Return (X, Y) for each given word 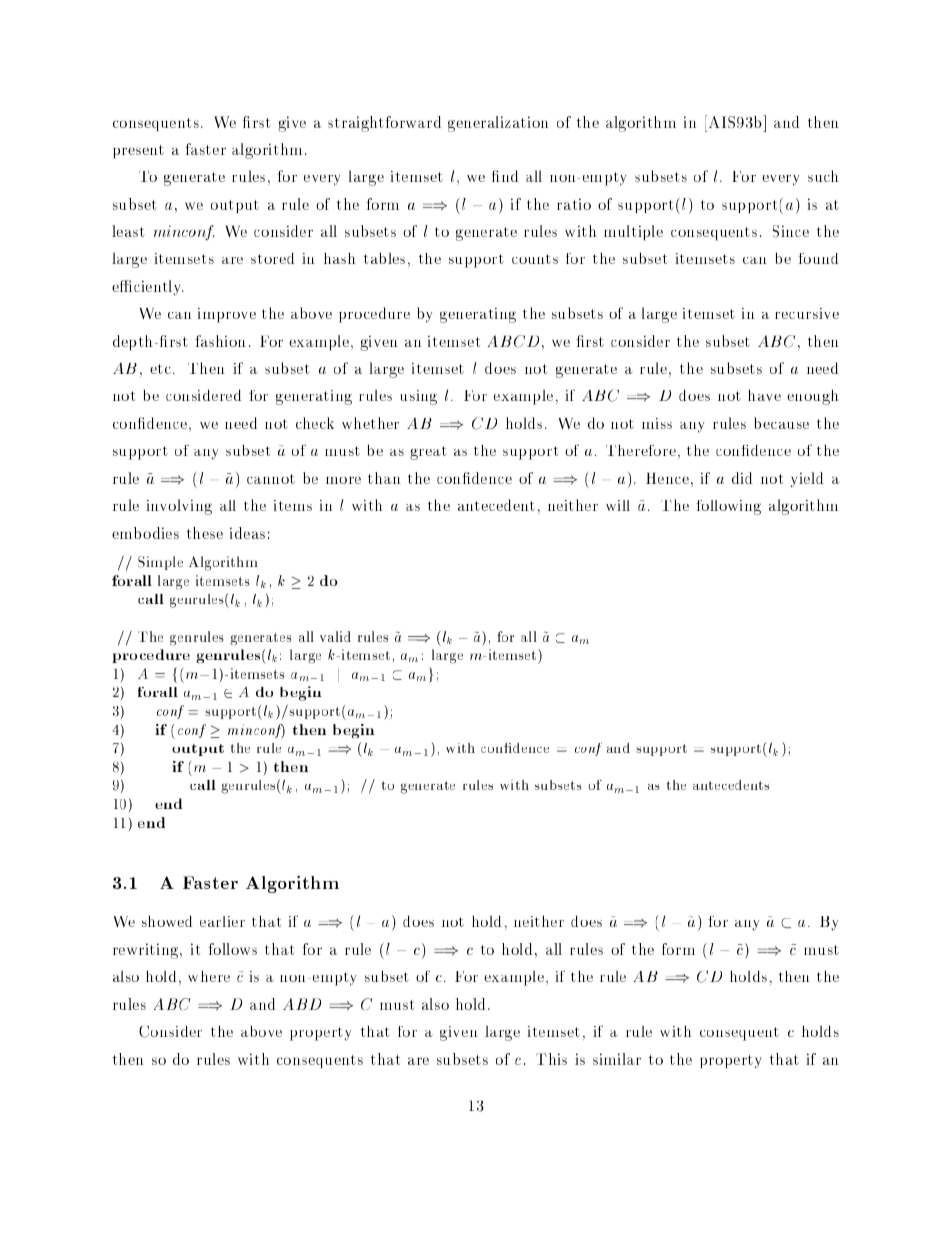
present (138, 151)
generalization (498, 124)
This (551, 1059)
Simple (160, 563)
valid (335, 636)
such (823, 176)
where (209, 976)
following (728, 507)
